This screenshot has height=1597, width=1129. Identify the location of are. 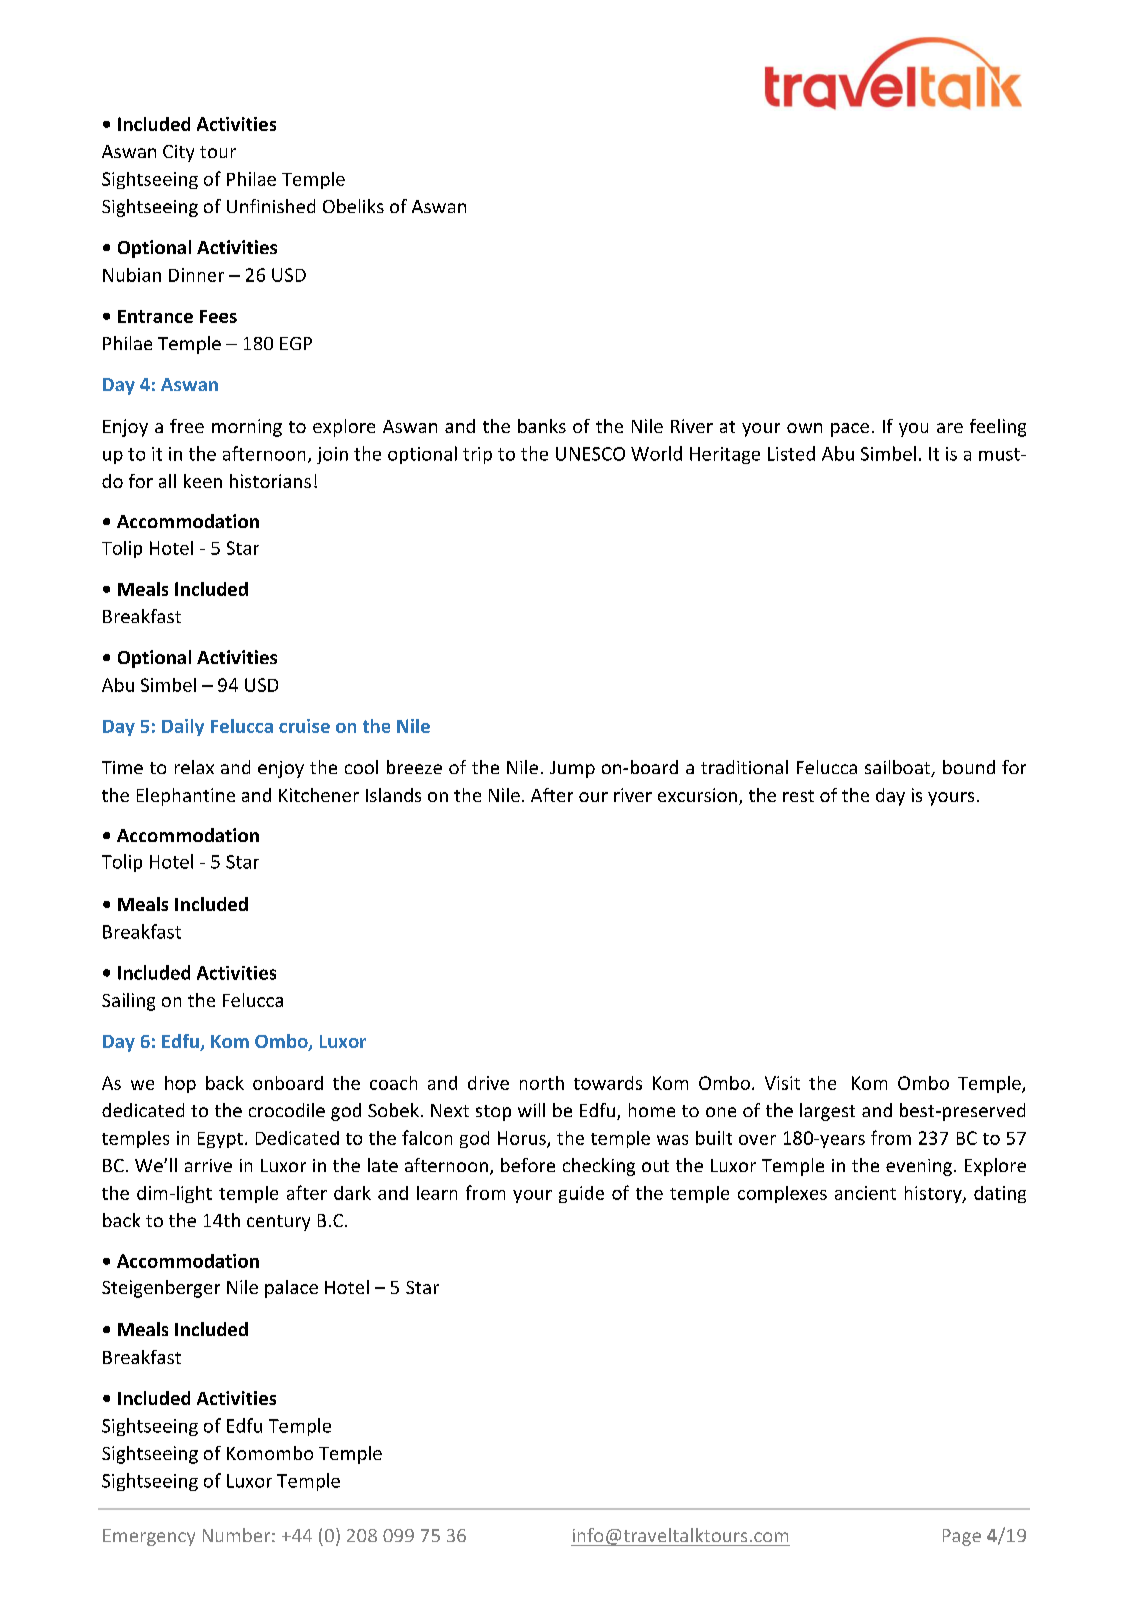
(950, 428).
